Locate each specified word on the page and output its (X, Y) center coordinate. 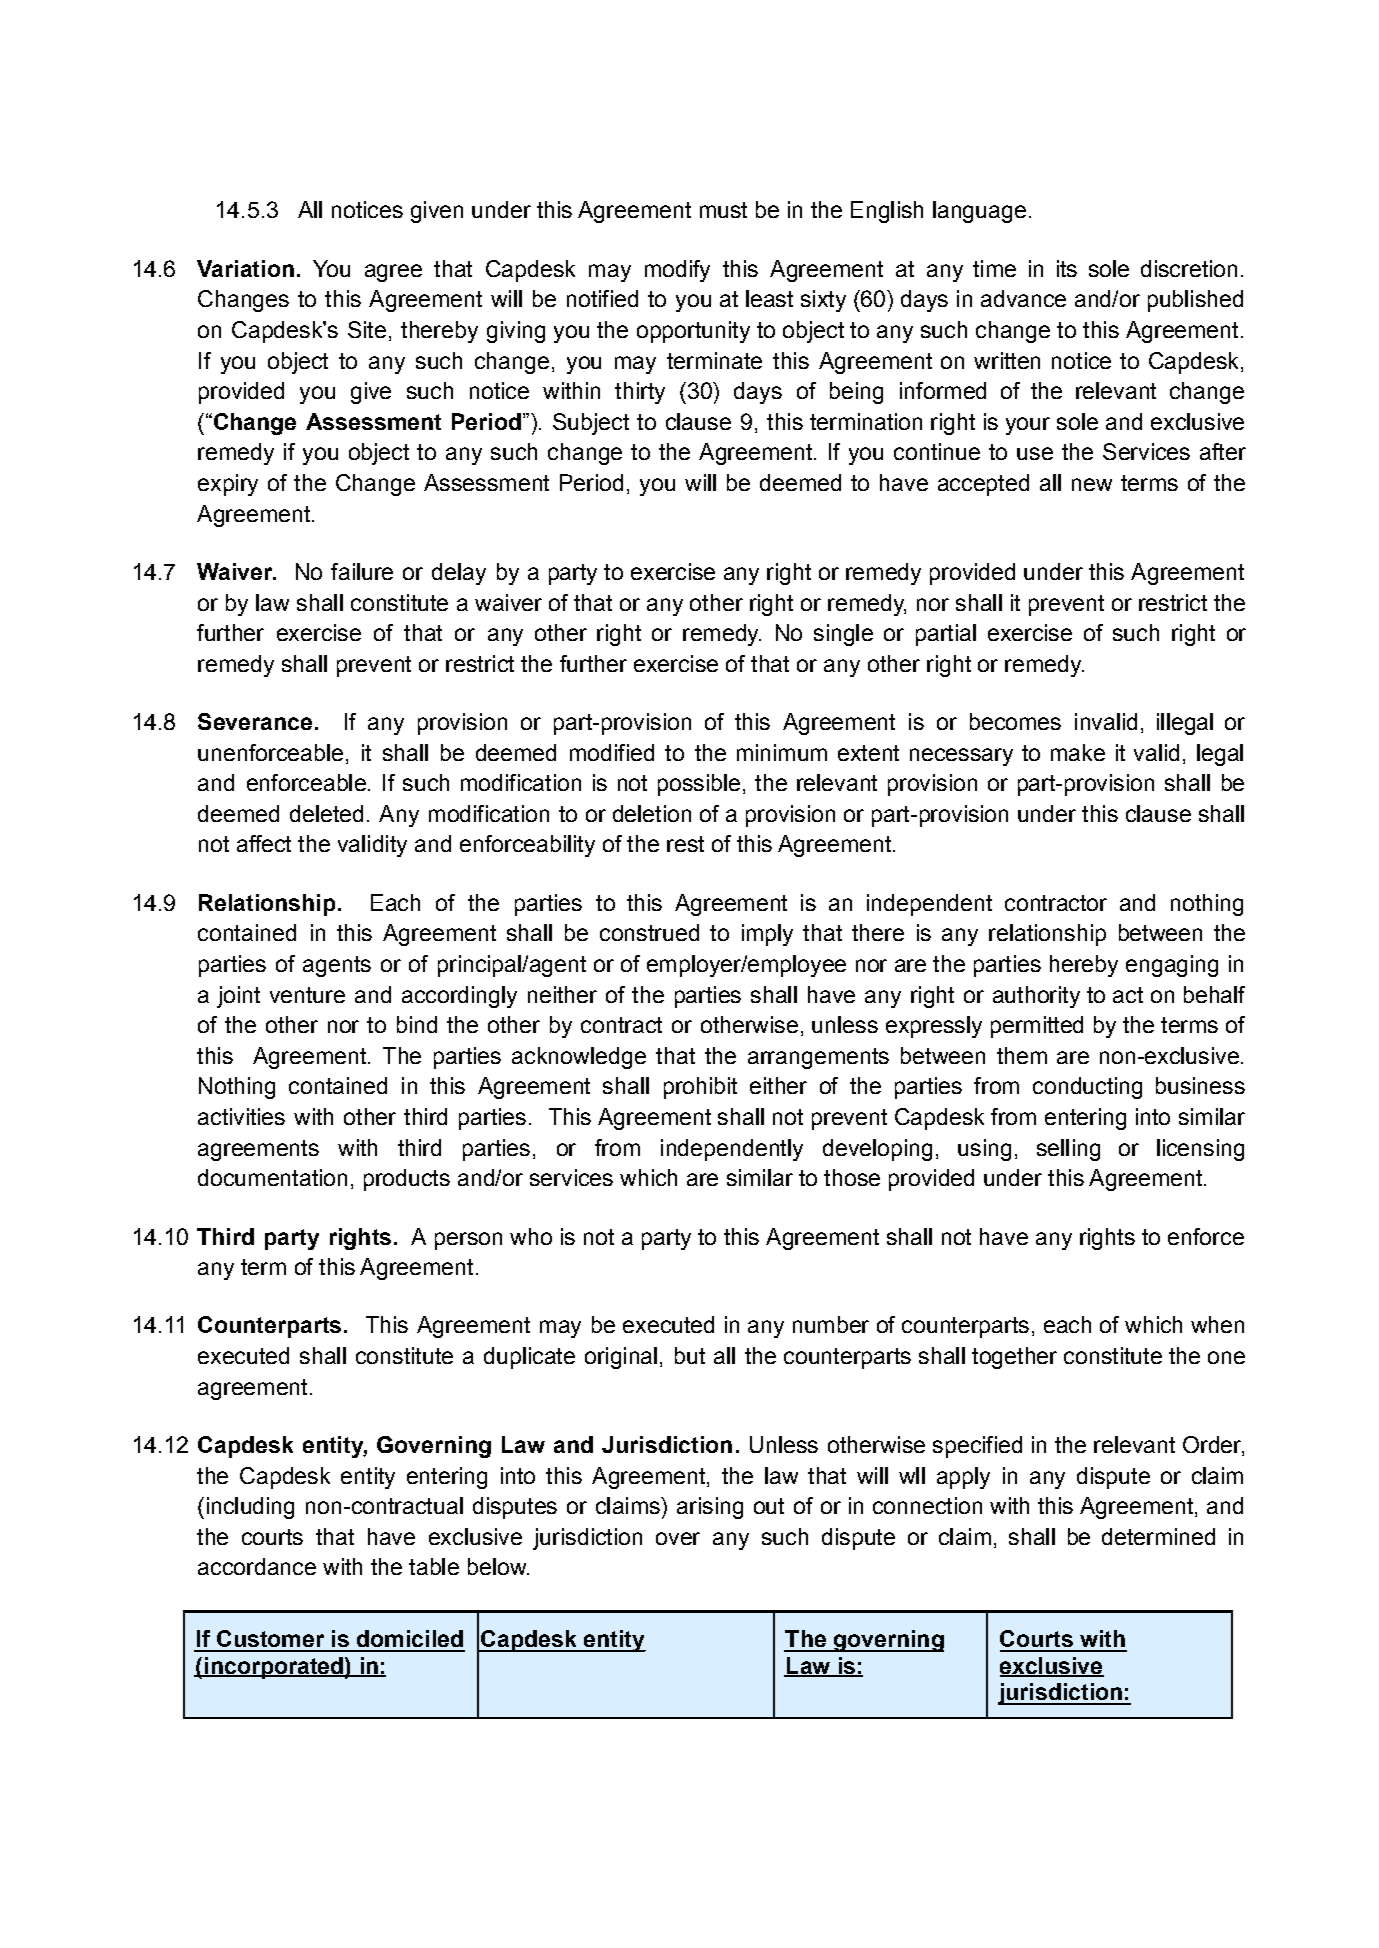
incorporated (273, 1668)
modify (677, 271)
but (690, 1355)
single (843, 635)
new (1092, 484)
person (468, 1241)
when (1217, 1324)
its (1067, 268)
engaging (1172, 966)
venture (307, 995)
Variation (245, 268)
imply (767, 935)
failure (362, 571)
